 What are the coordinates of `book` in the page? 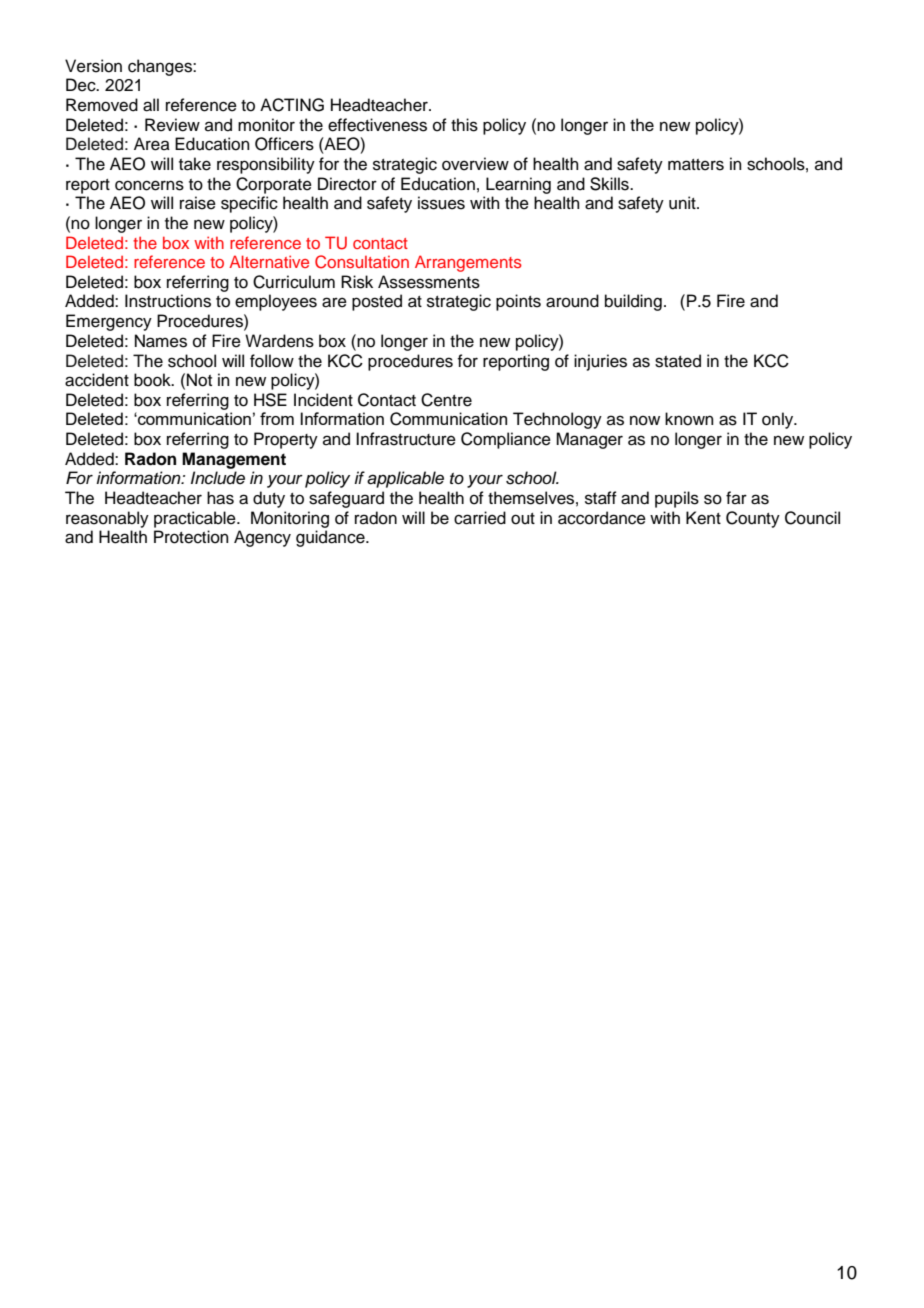 It's located at (153, 380).
